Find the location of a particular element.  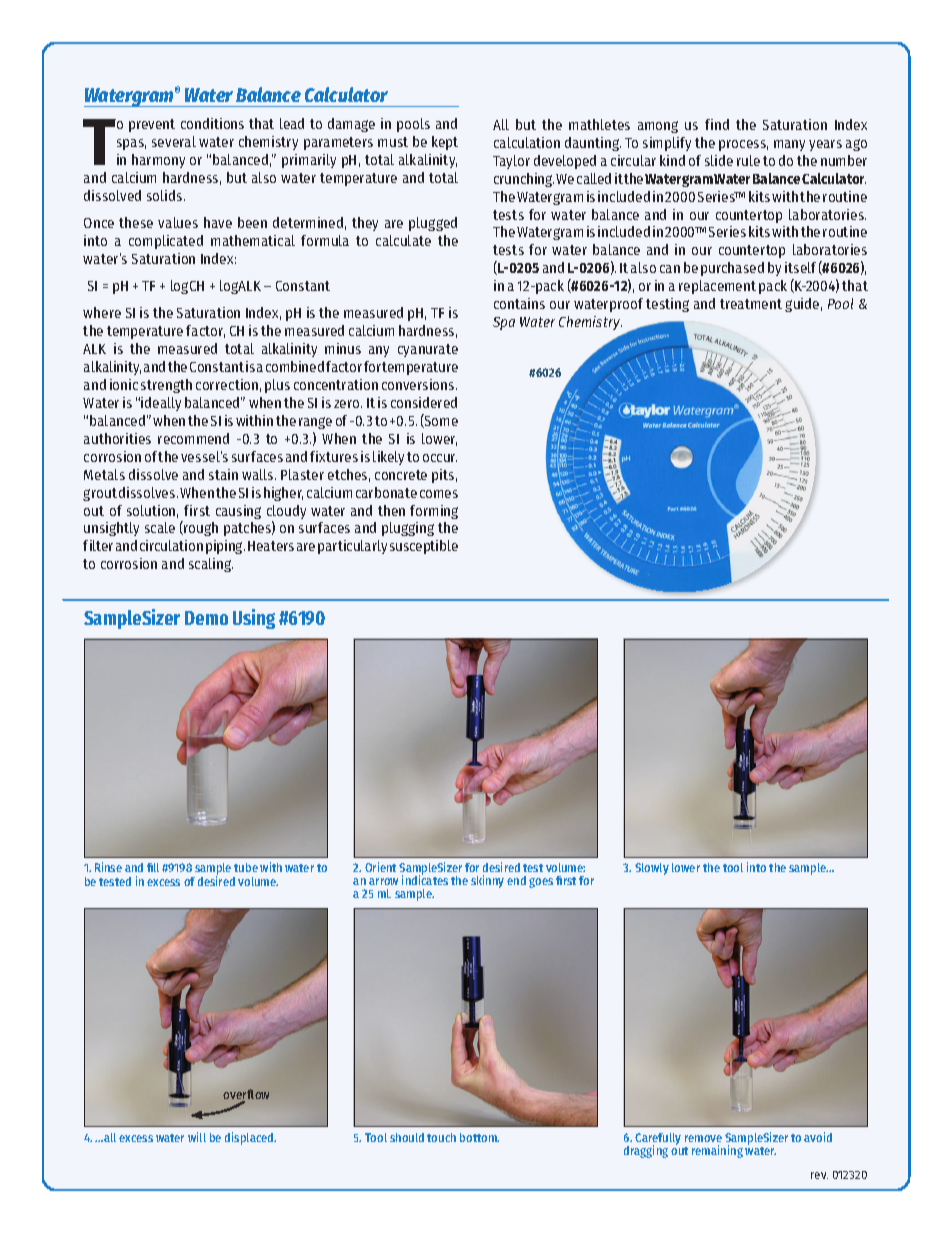

Slowly is located at coordinates (652, 869).
